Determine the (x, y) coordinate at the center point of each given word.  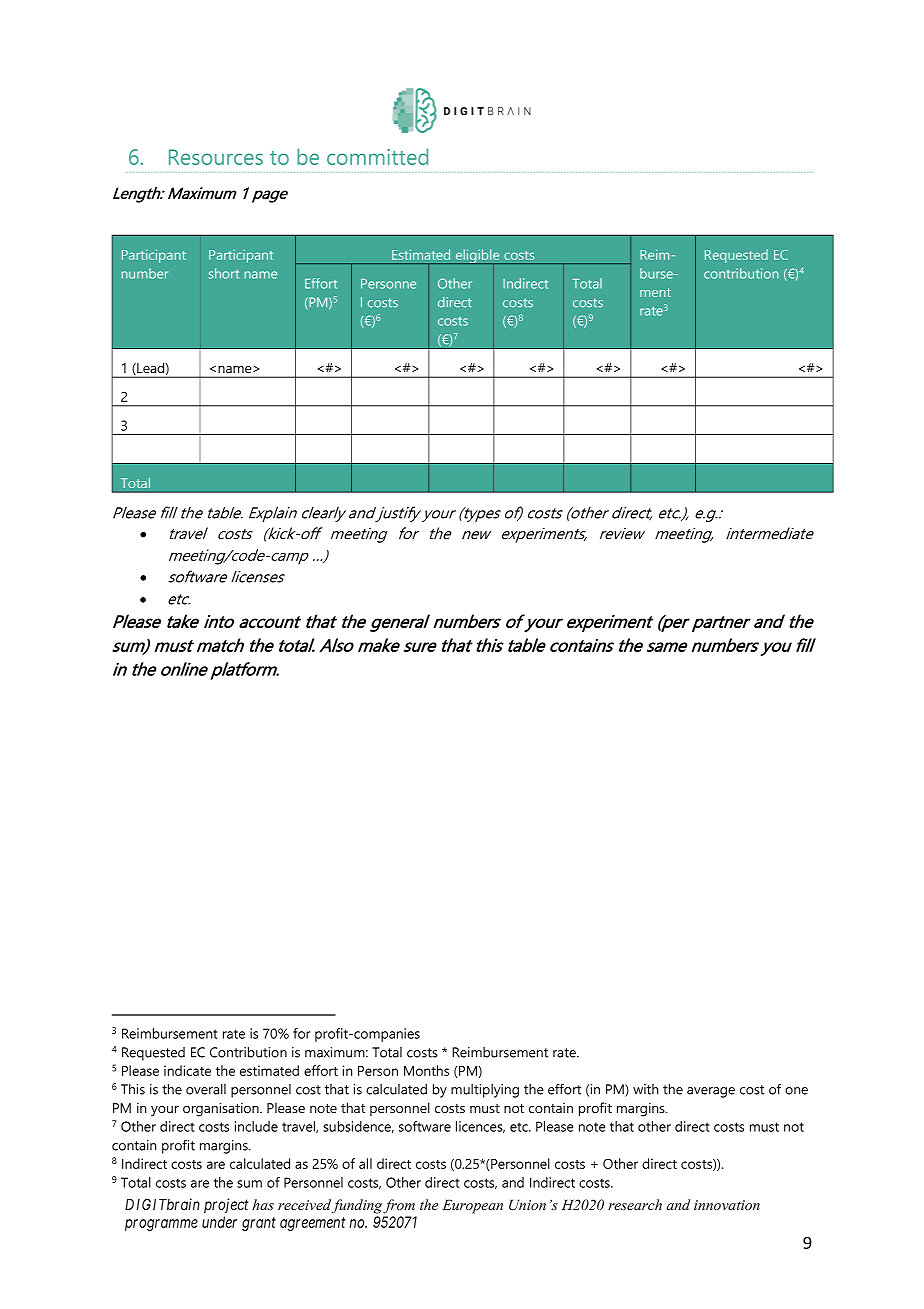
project (226, 1205)
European (472, 1207)
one (796, 1091)
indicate (187, 1070)
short (224, 273)
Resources (216, 157)
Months (426, 1070)
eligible (478, 257)
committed (377, 156)
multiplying (485, 1091)
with (645, 1089)
